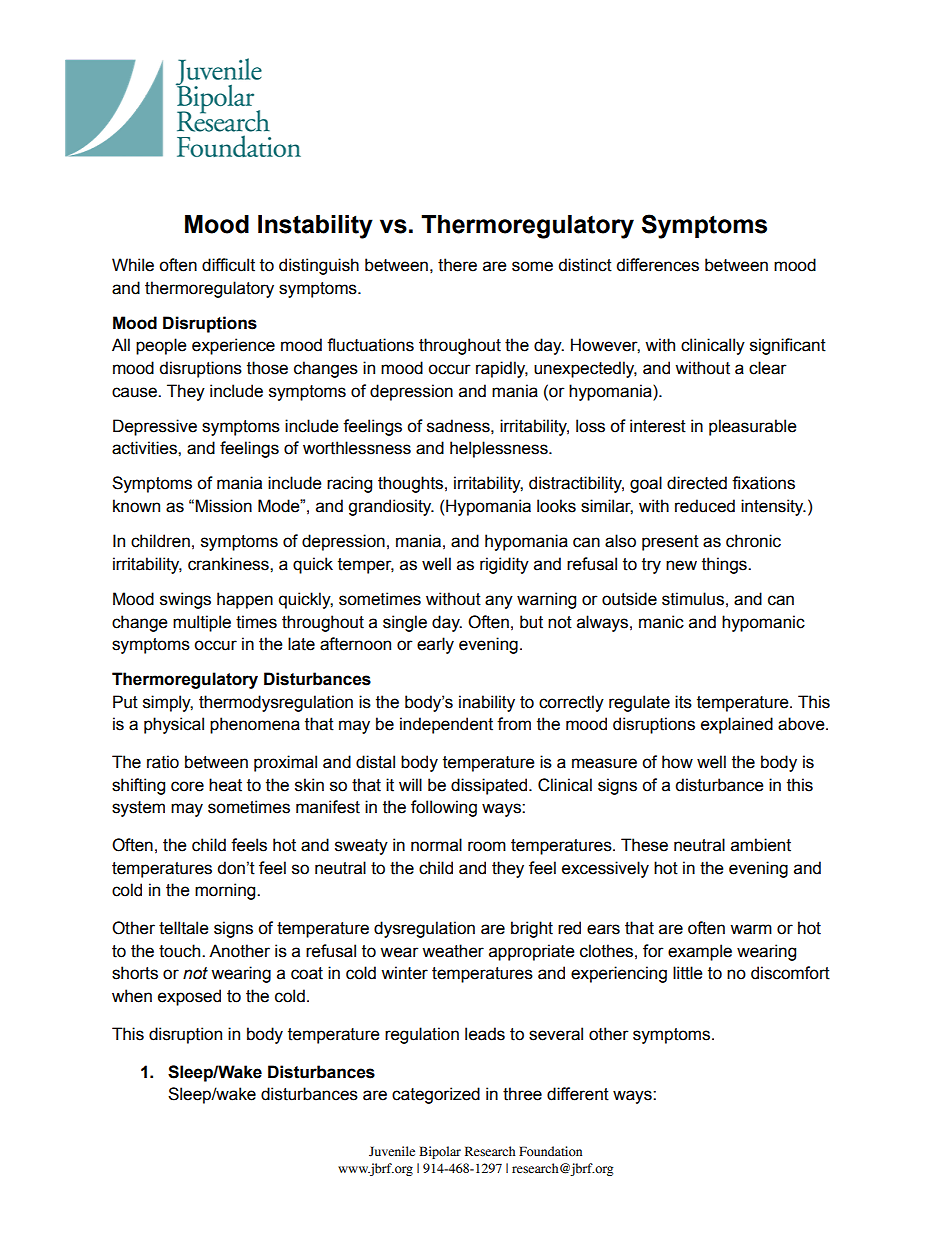 The height and width of the screenshot is (1233, 952). What do you see at coordinates (440, 1152) in the screenshot?
I see `Bipolar` at bounding box center [440, 1152].
